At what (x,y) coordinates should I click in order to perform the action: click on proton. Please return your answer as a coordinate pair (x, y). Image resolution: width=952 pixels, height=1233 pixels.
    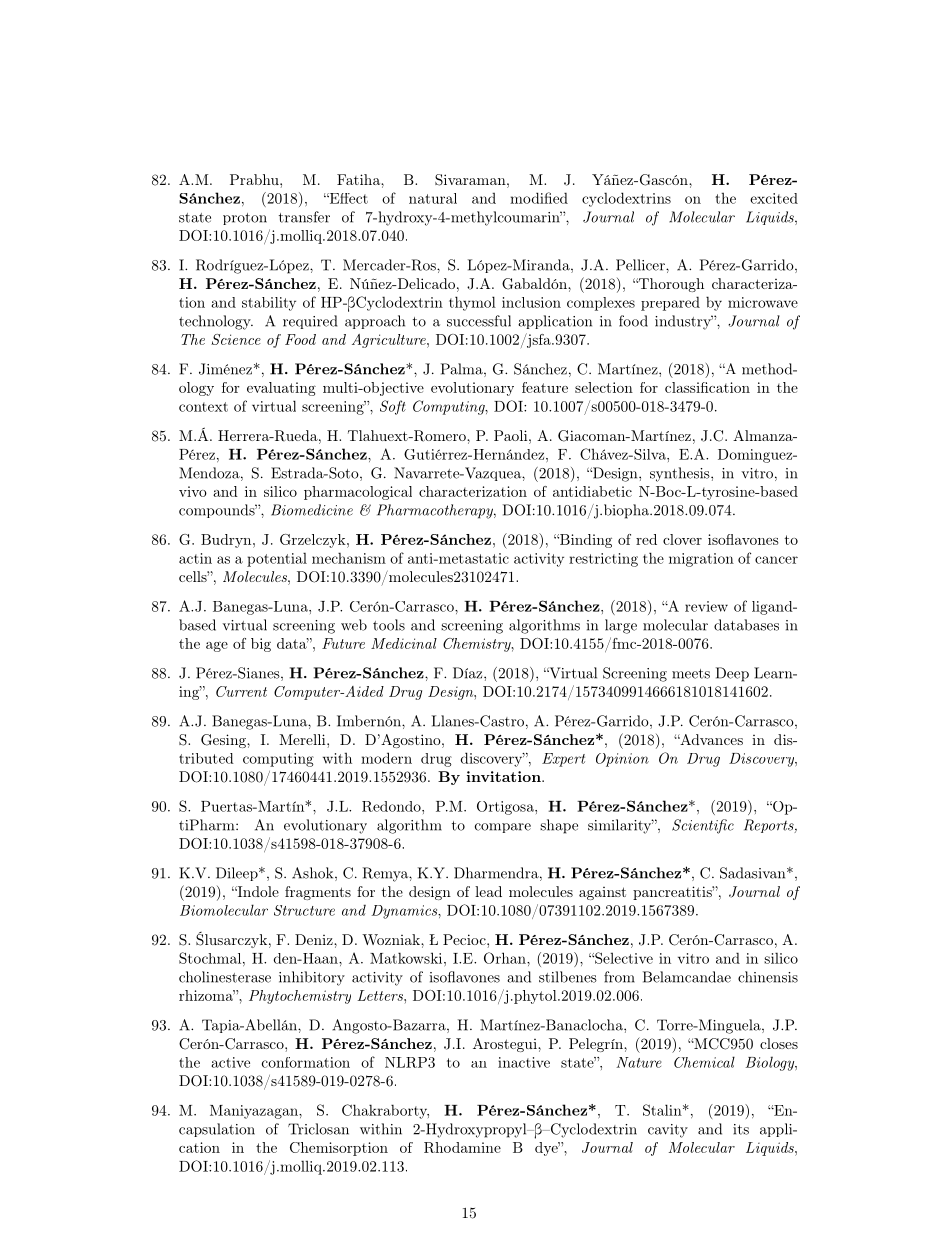
    Looking at the image, I should click on (245, 219).
